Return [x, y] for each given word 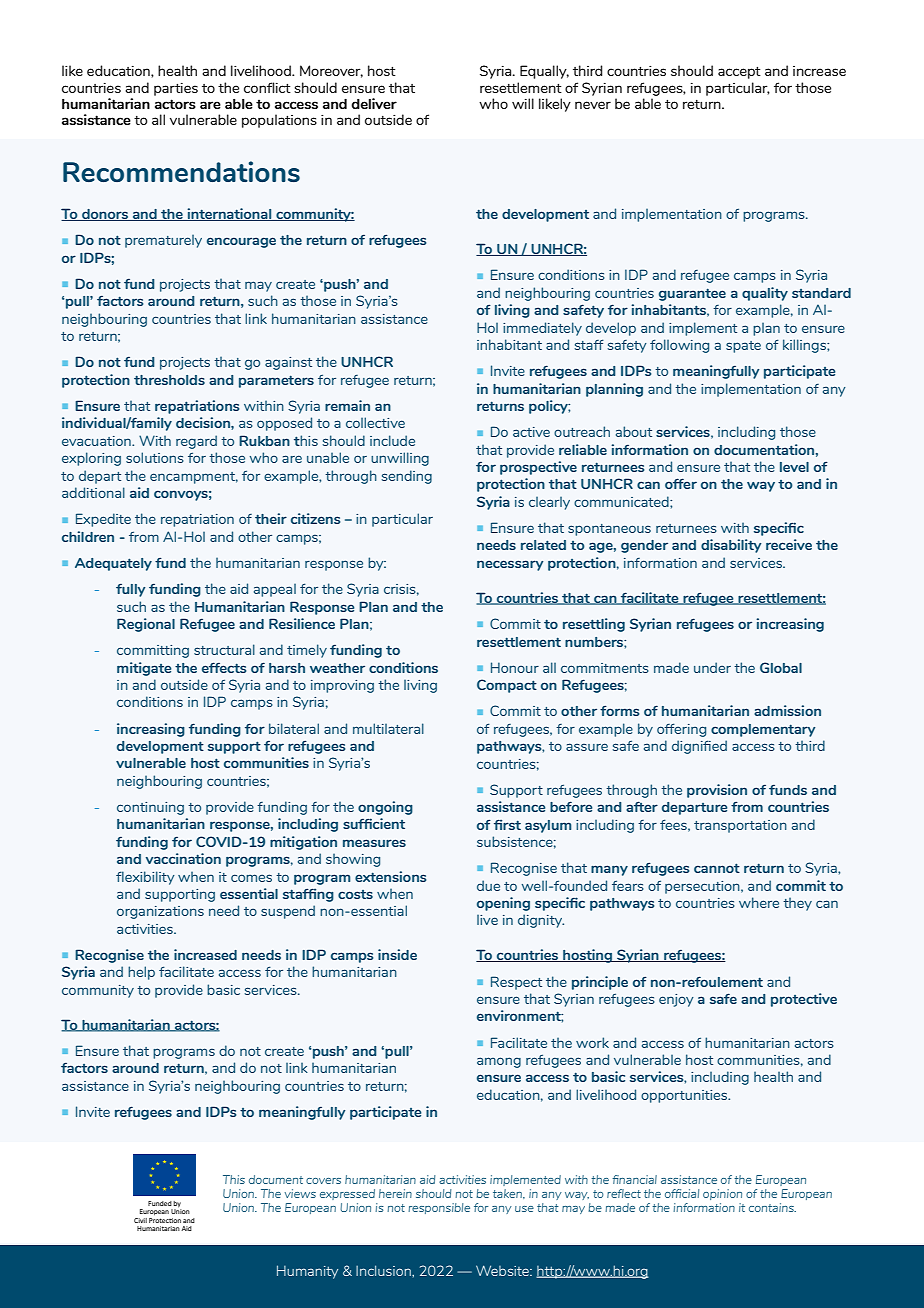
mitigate [144, 669]
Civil [140, 1220]
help [141, 973]
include [392, 440]
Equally [544, 72]
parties [176, 89]
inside [397, 954]
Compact [507, 686]
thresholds [169, 380]
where [759, 902]
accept [739, 72]
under [712, 667]
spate [743, 347]
